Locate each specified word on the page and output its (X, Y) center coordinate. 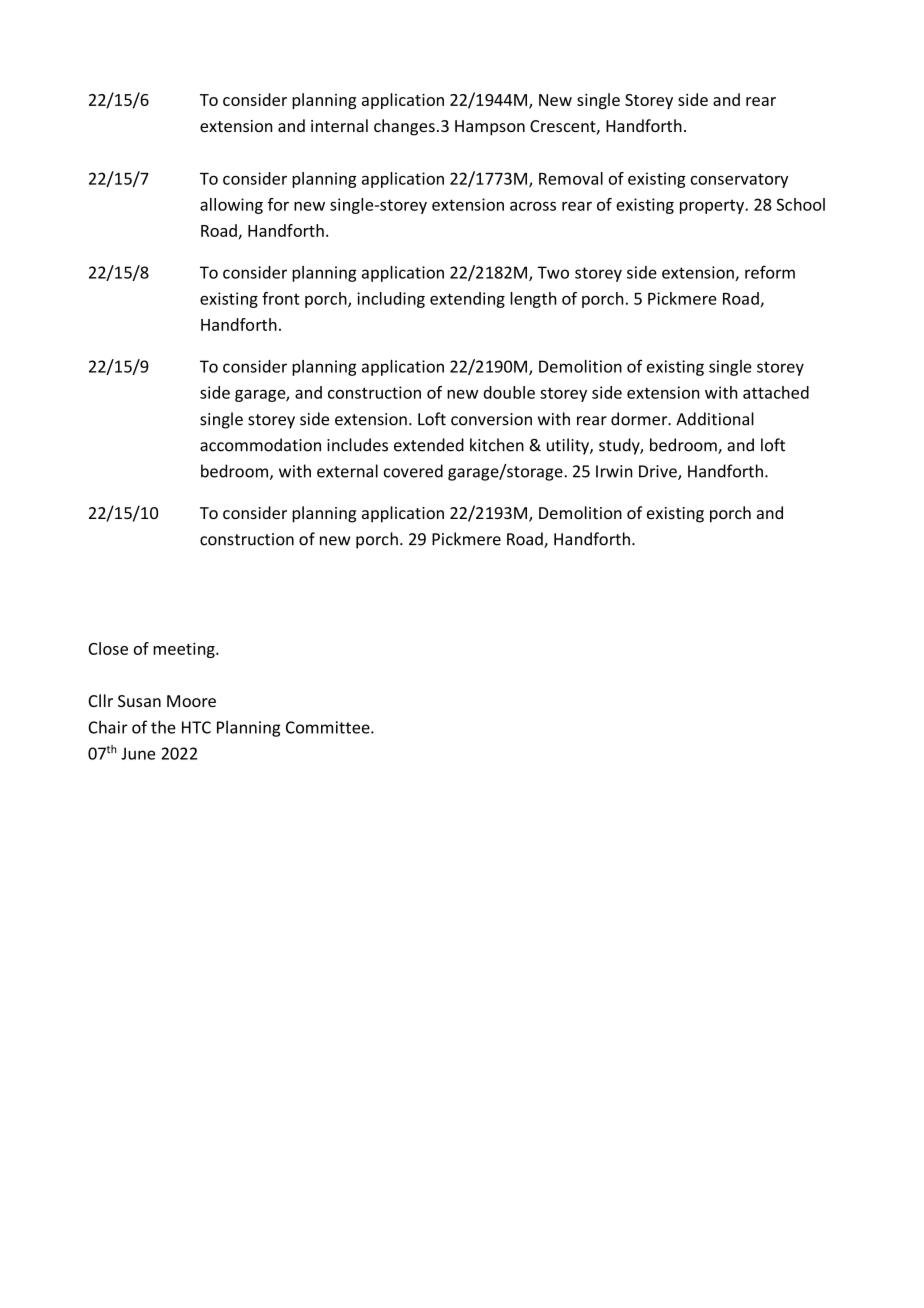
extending (467, 300)
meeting (185, 650)
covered (413, 471)
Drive (659, 472)
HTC (196, 727)
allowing (231, 206)
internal (339, 125)
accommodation (260, 445)
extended (429, 445)
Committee (329, 727)
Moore (191, 701)
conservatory (739, 180)
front (281, 298)
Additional (715, 419)
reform (770, 272)
